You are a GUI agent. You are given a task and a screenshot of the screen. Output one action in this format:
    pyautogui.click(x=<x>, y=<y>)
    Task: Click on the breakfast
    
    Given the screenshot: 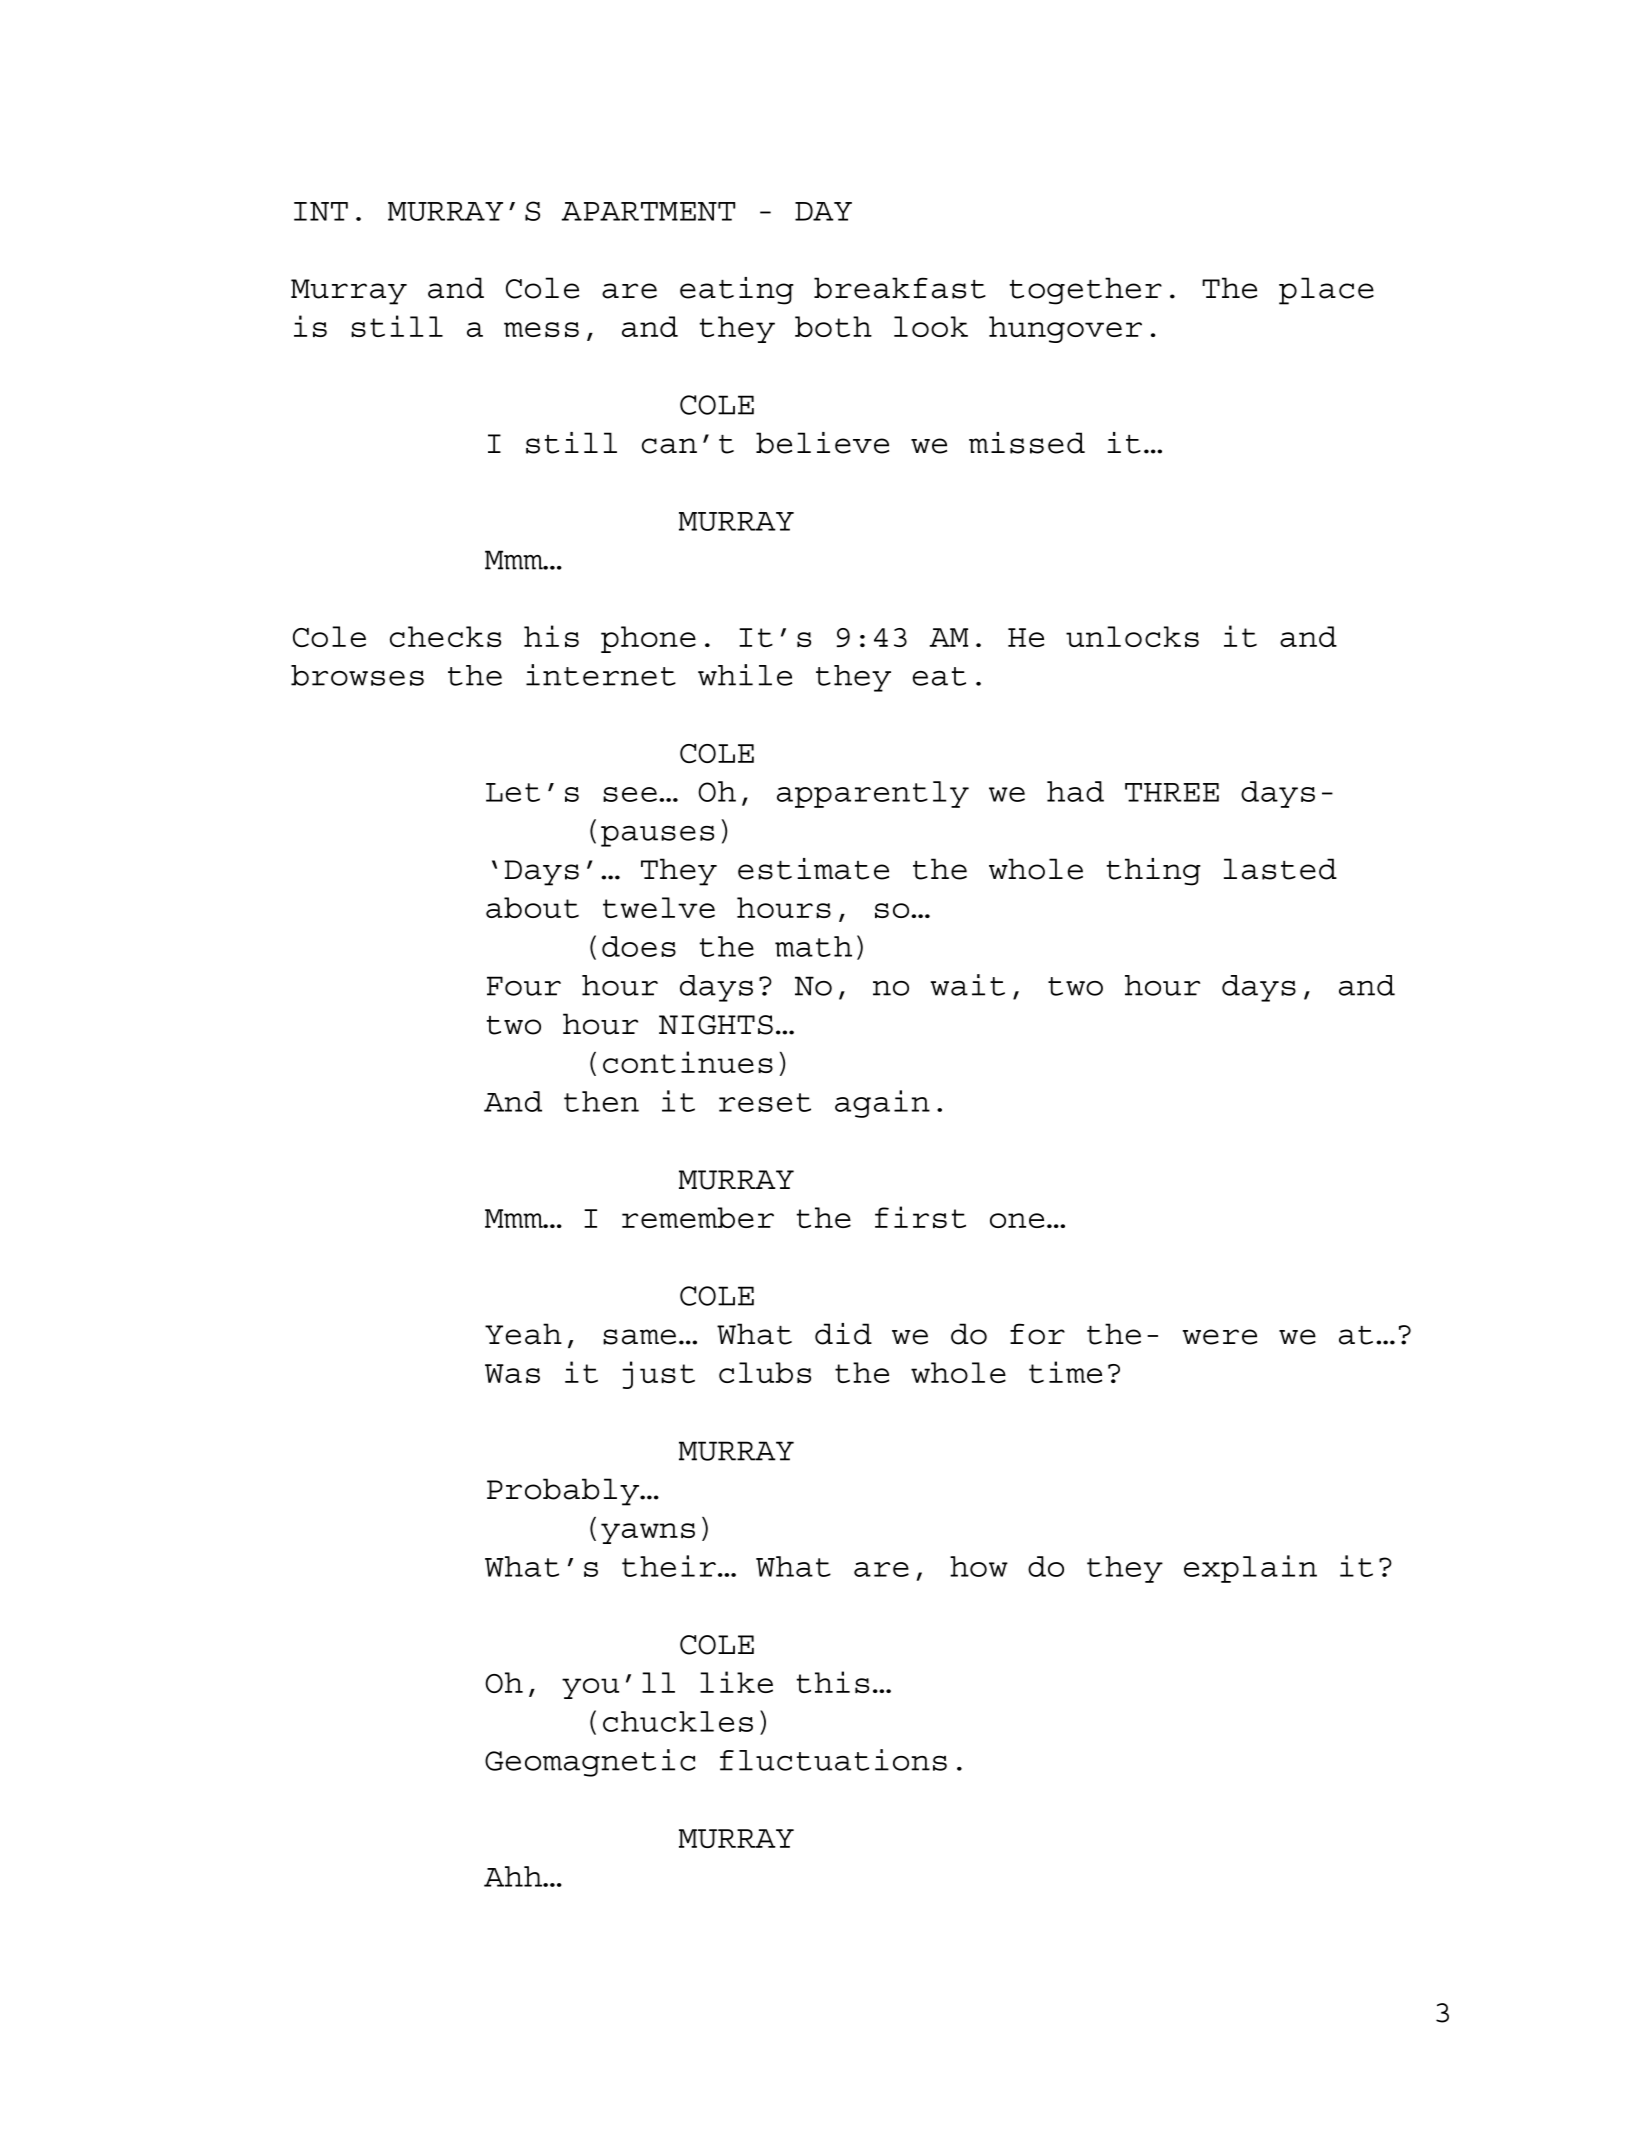 What is the action you would take?
    pyautogui.click(x=900, y=288)
